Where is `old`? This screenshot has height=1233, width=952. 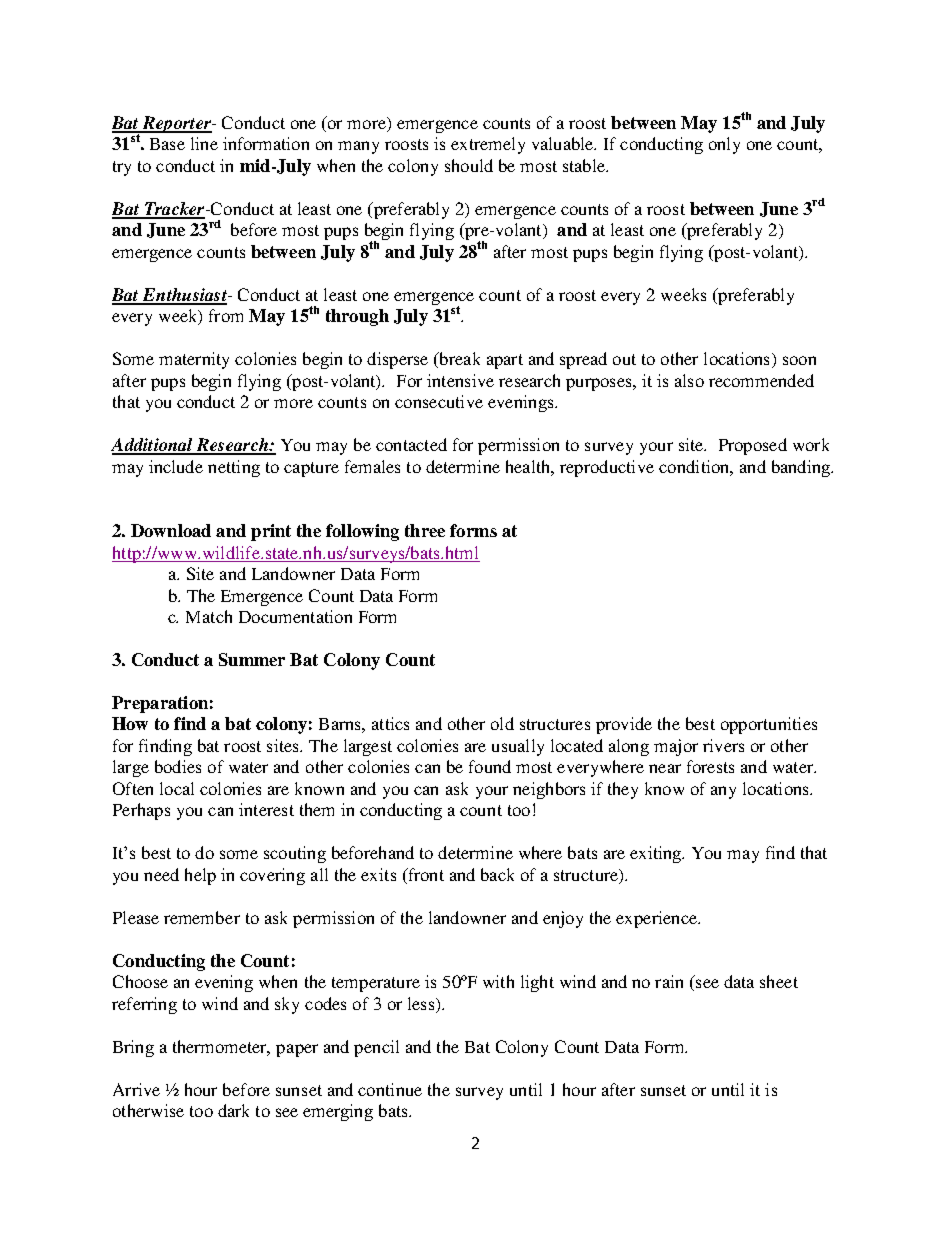
old is located at coordinates (502, 723).
